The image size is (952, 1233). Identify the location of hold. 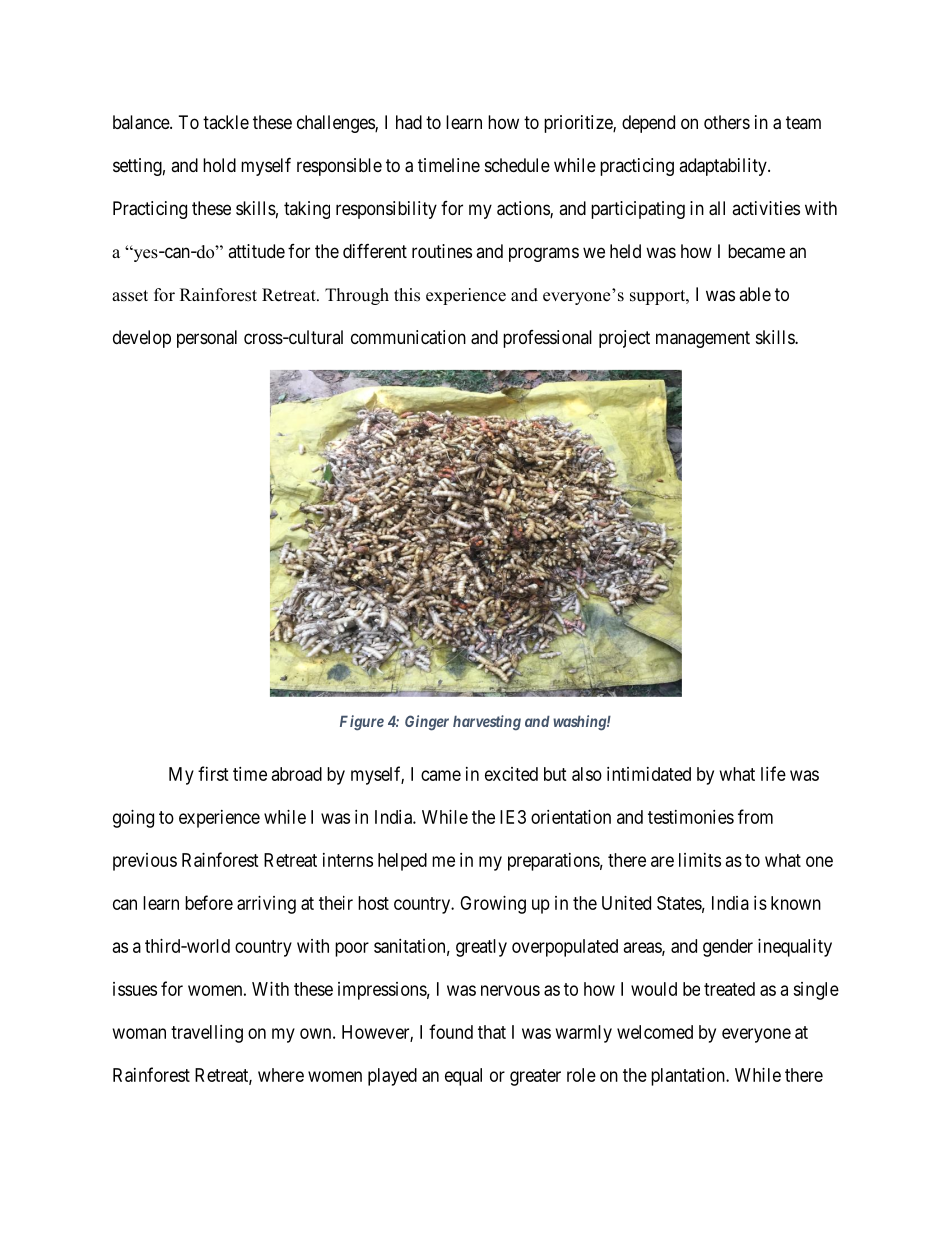
(219, 165).
